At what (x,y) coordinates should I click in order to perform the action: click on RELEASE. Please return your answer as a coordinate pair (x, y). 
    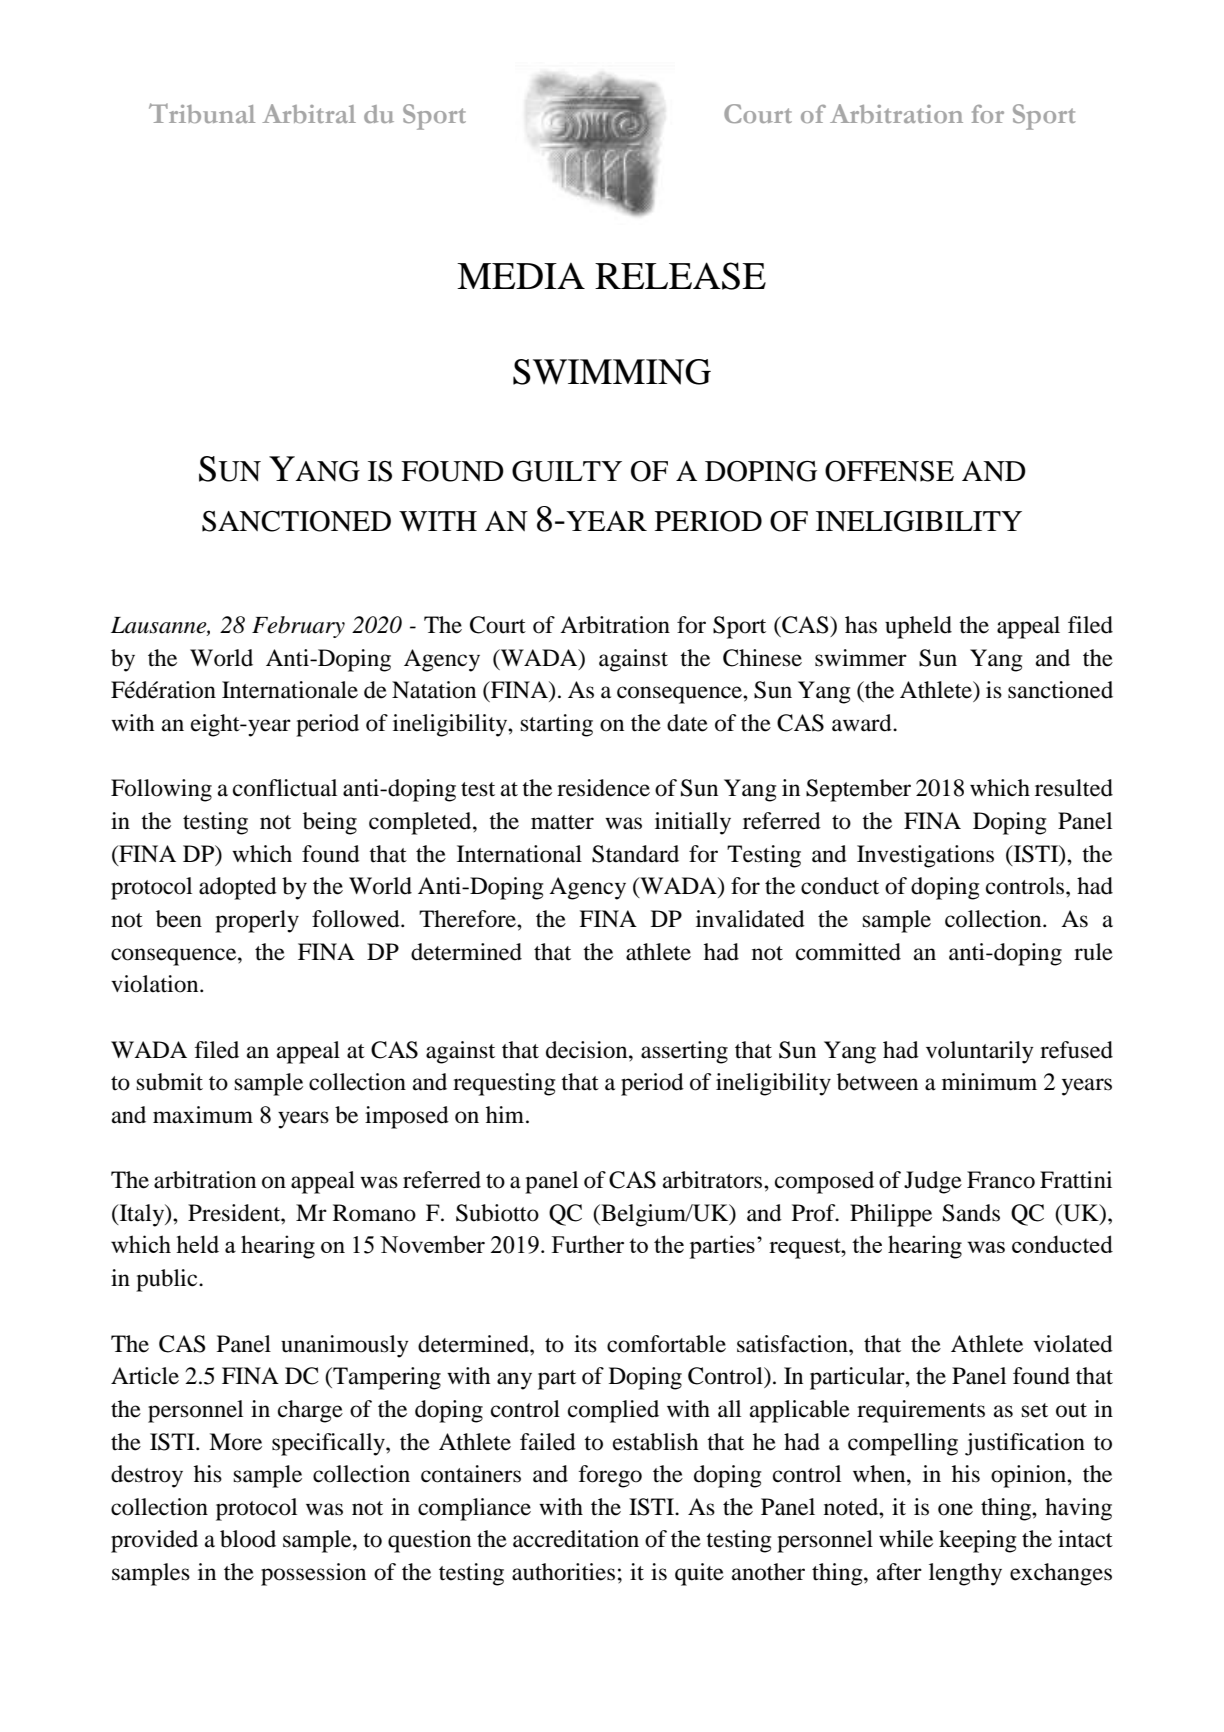
    Looking at the image, I should click on (680, 276).
